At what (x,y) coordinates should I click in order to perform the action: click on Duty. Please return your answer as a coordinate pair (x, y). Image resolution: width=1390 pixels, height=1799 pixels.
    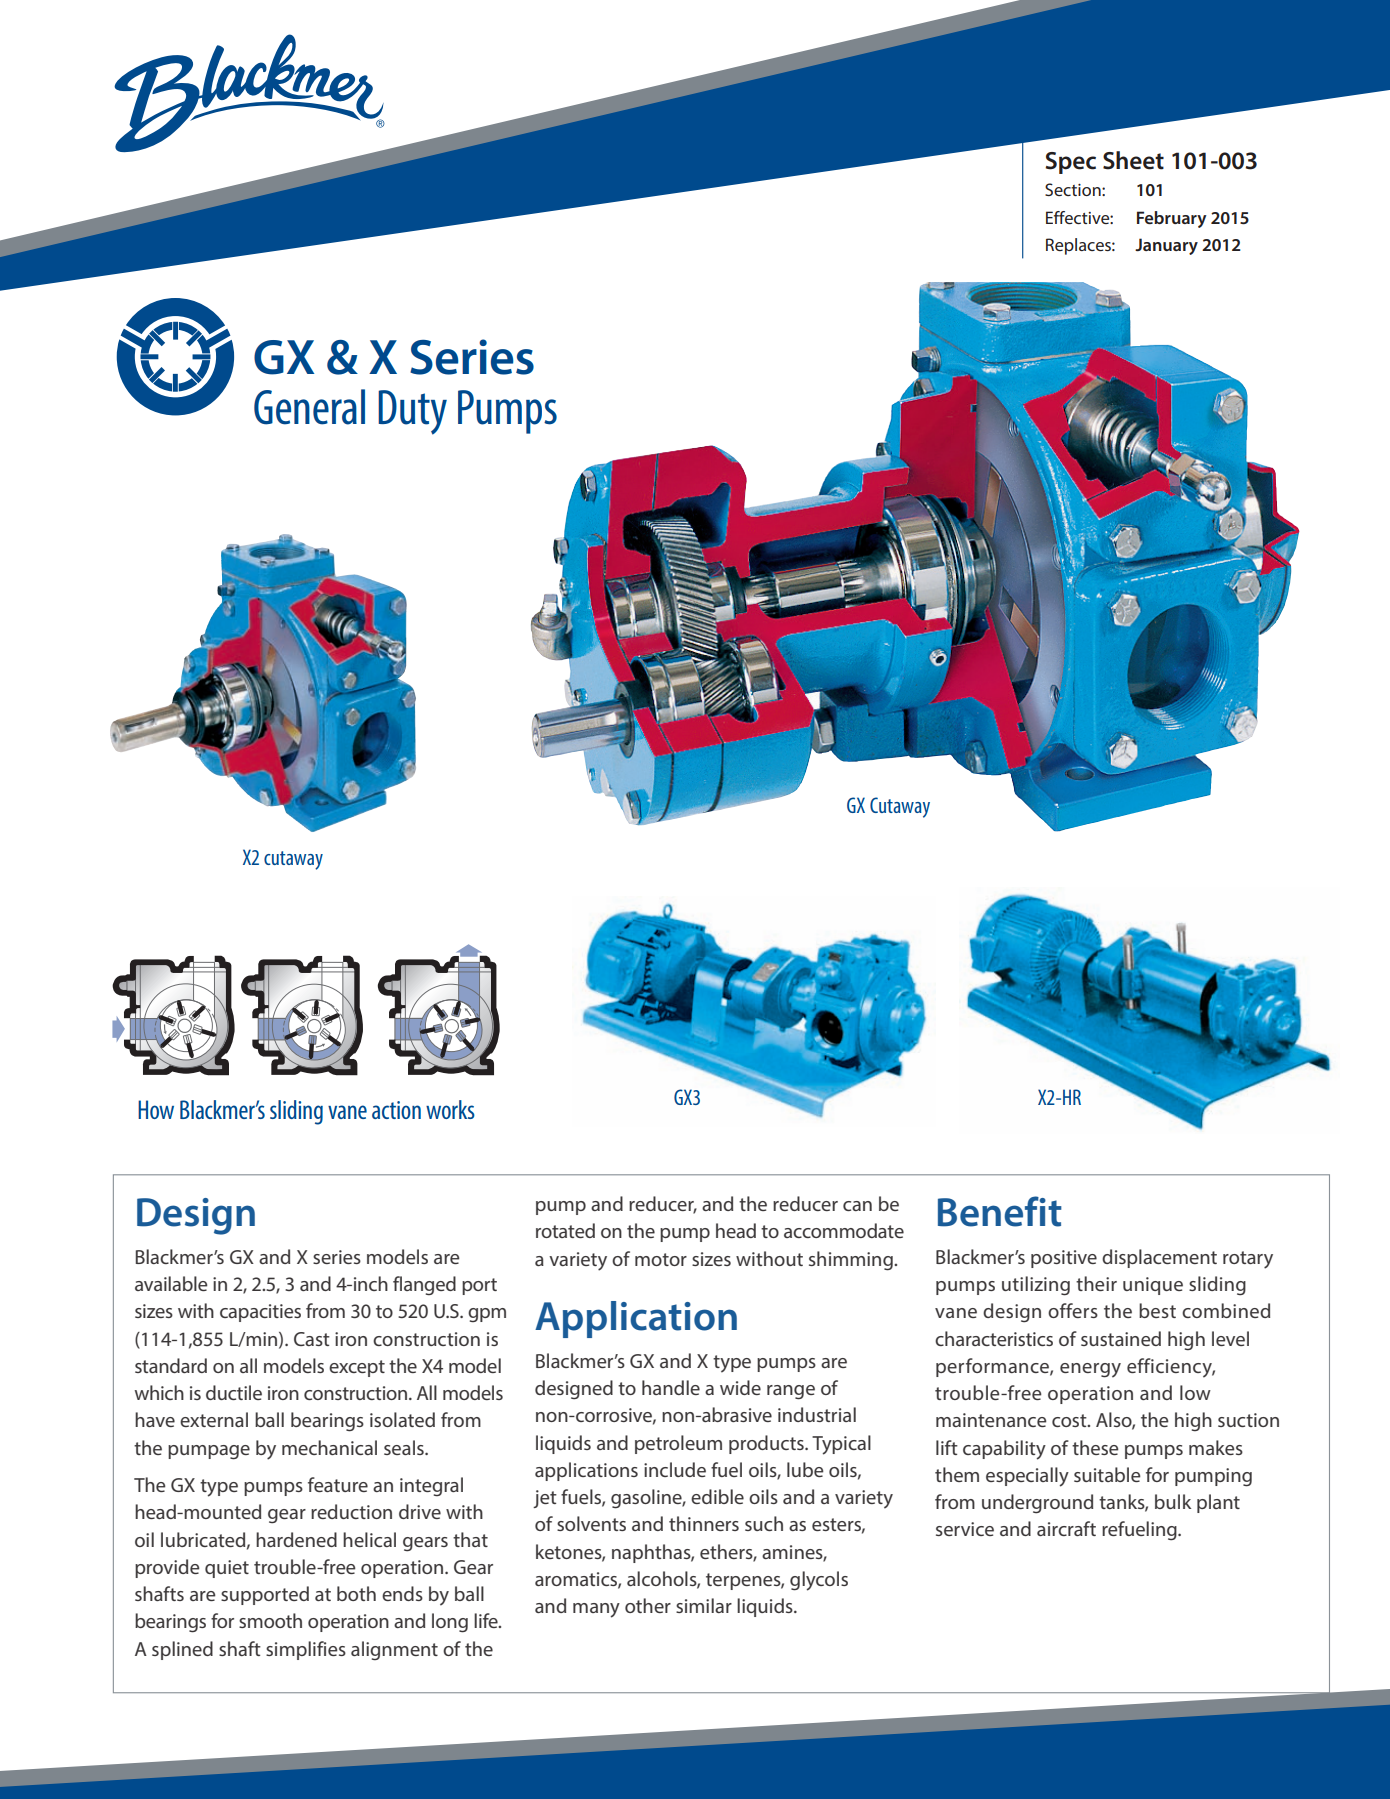
    Looking at the image, I should click on (412, 412).
